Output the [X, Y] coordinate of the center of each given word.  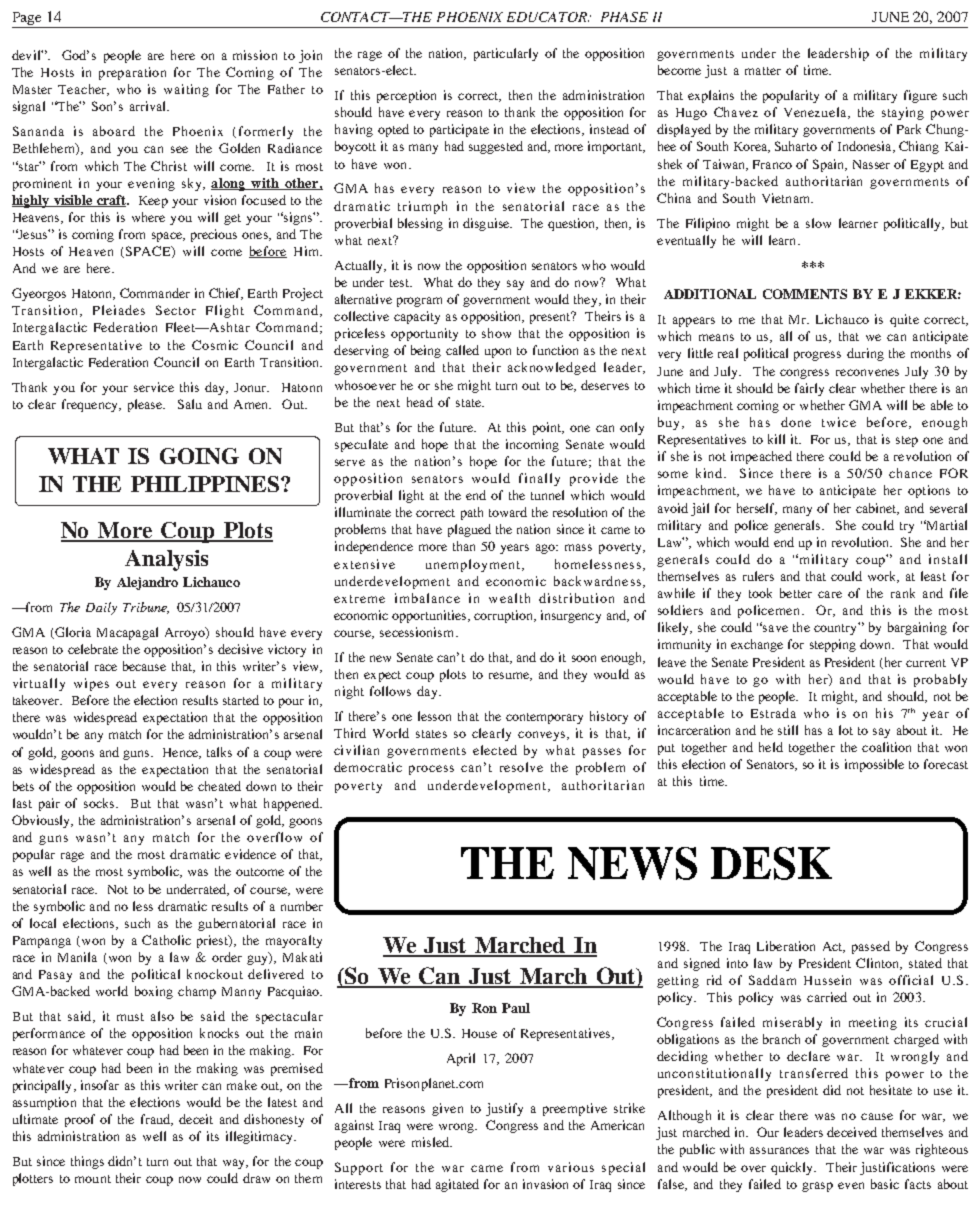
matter [763, 71]
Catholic [166, 940]
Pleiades [119, 310]
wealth [509, 598]
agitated [457, 1185]
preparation [132, 73]
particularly [506, 54]
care [830, 594]
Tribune [146, 608]
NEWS [632, 863]
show [496, 333]
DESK [771, 863]
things [87, 1162]
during [865, 354]
